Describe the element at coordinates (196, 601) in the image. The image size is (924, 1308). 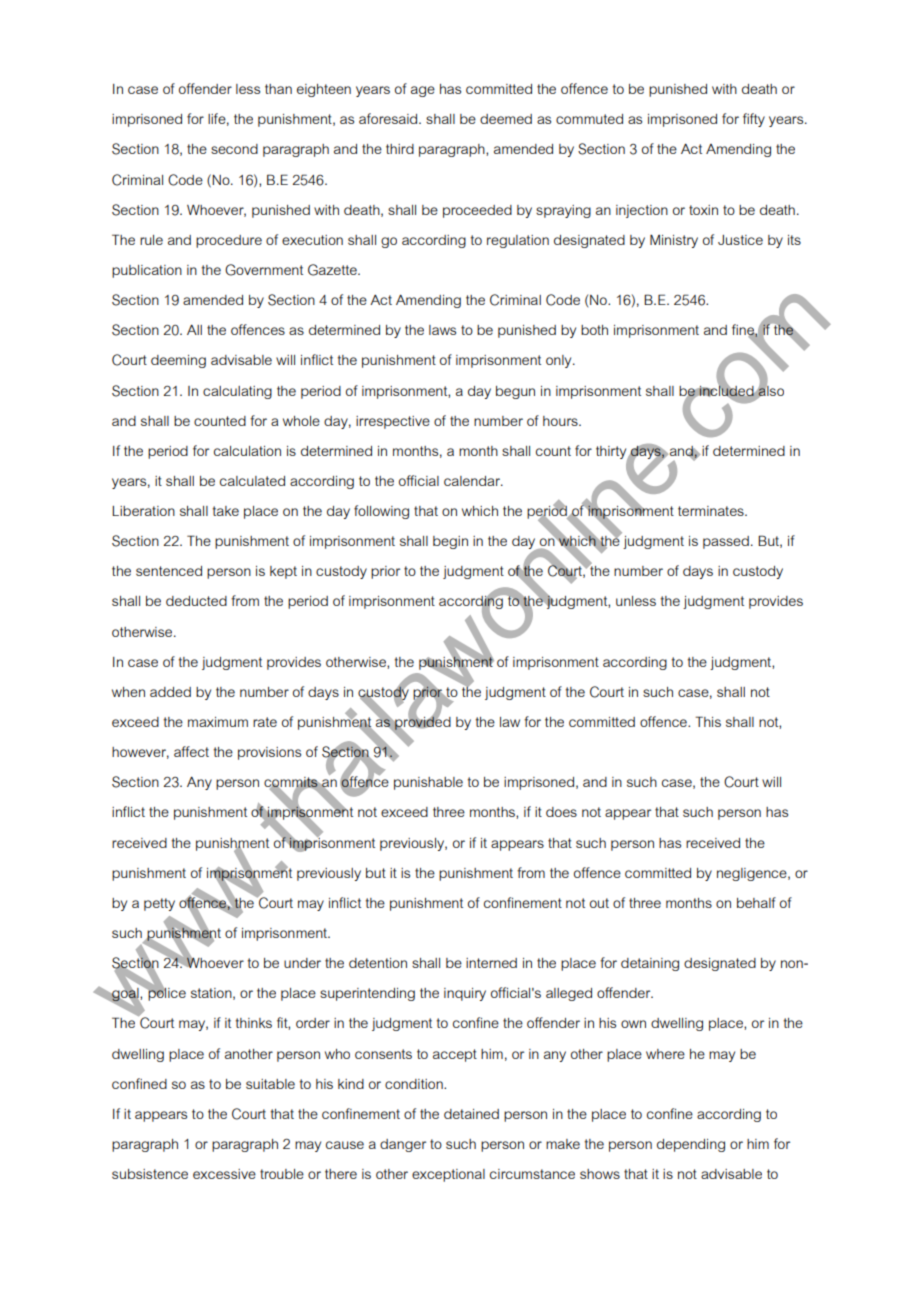
I see `deducted` at that location.
